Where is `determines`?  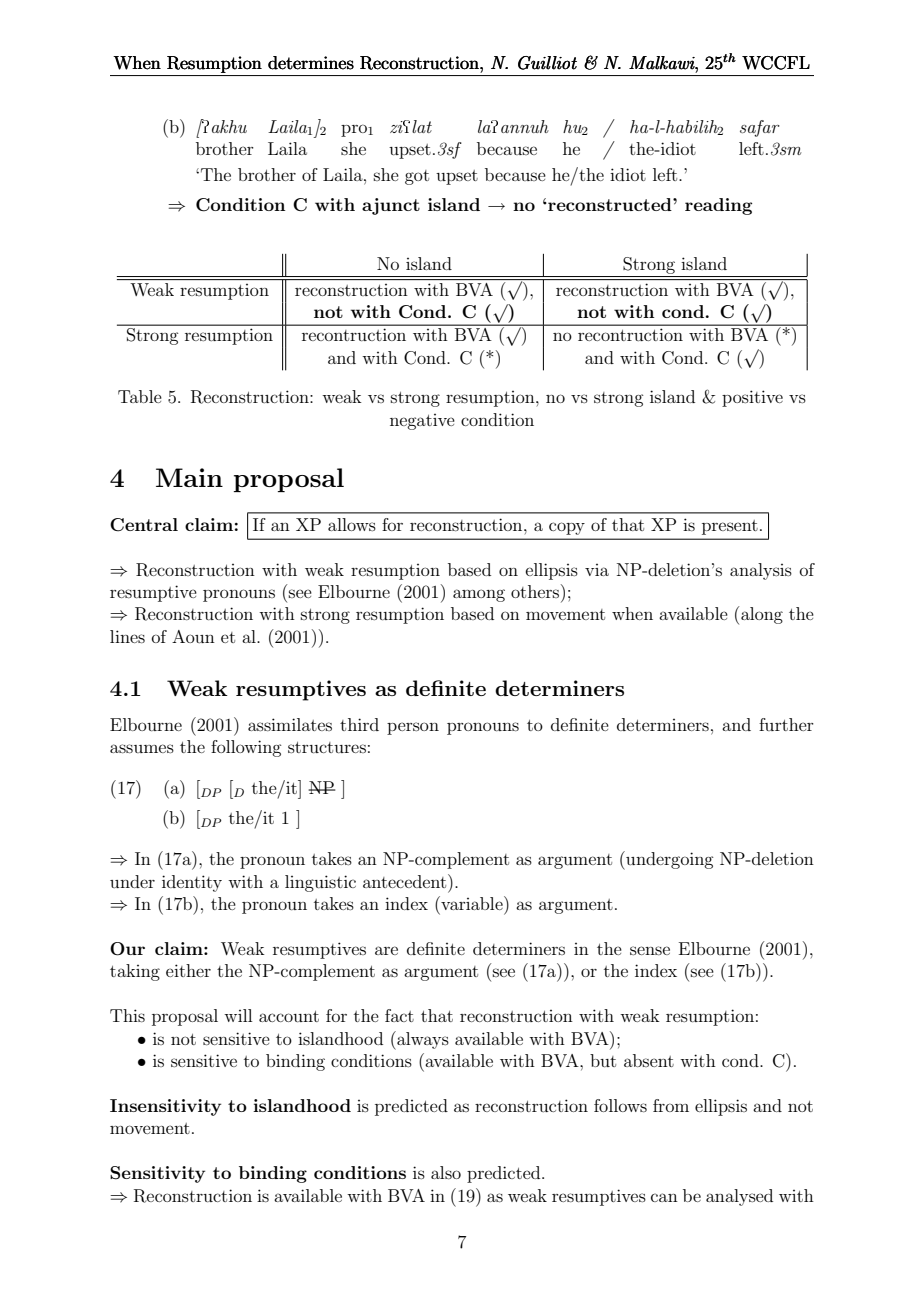 determines is located at coordinates (311, 63).
